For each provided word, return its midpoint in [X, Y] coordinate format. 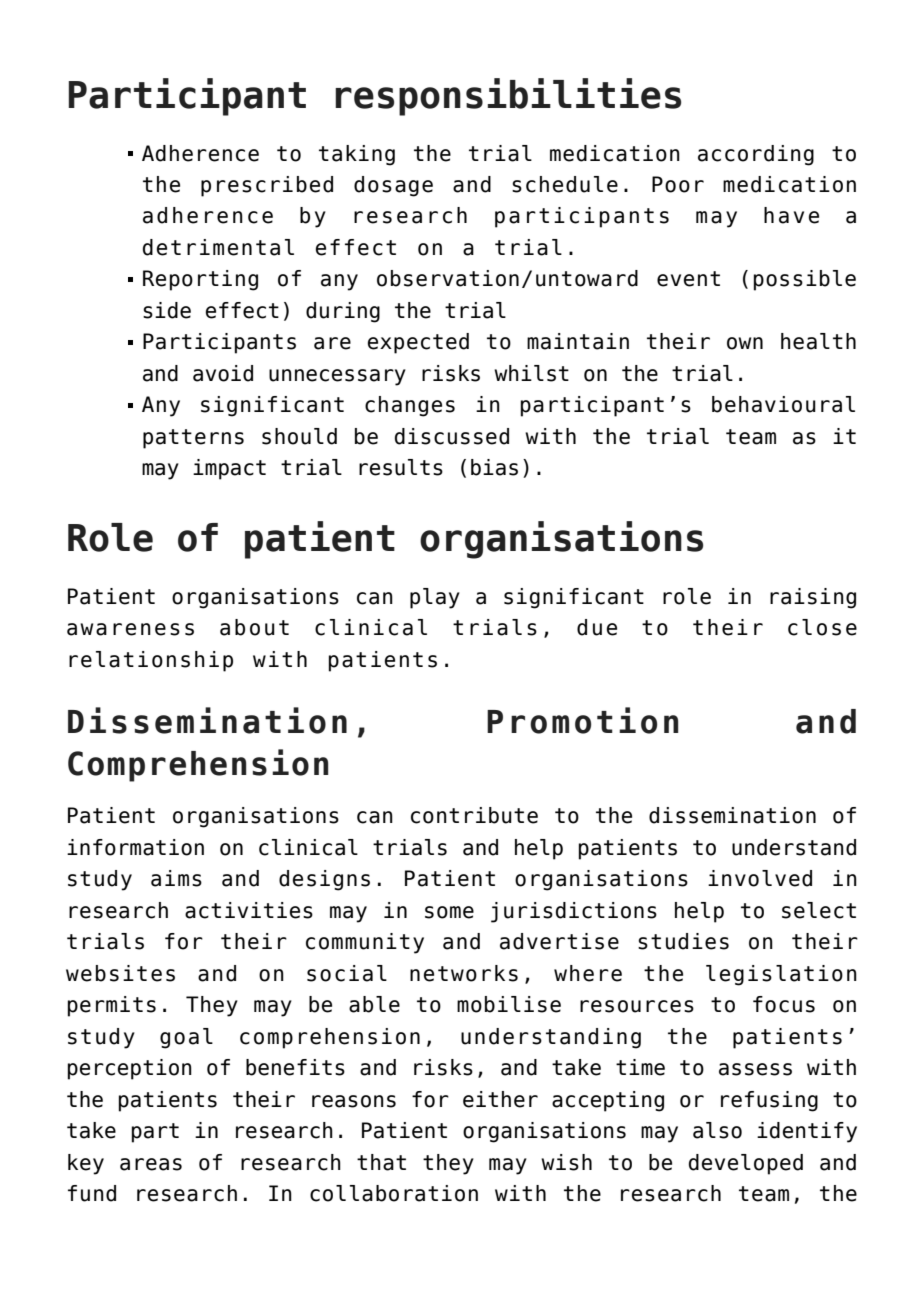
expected [418, 343]
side [167, 310]
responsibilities [508, 97]
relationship [151, 661]
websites [120, 973]
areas [151, 1164]
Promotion [583, 720]
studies [683, 941]
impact [229, 469]
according [756, 155]
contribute [474, 815]
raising [813, 598]
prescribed [267, 186]
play [435, 598]
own [745, 343]
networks [464, 973]
